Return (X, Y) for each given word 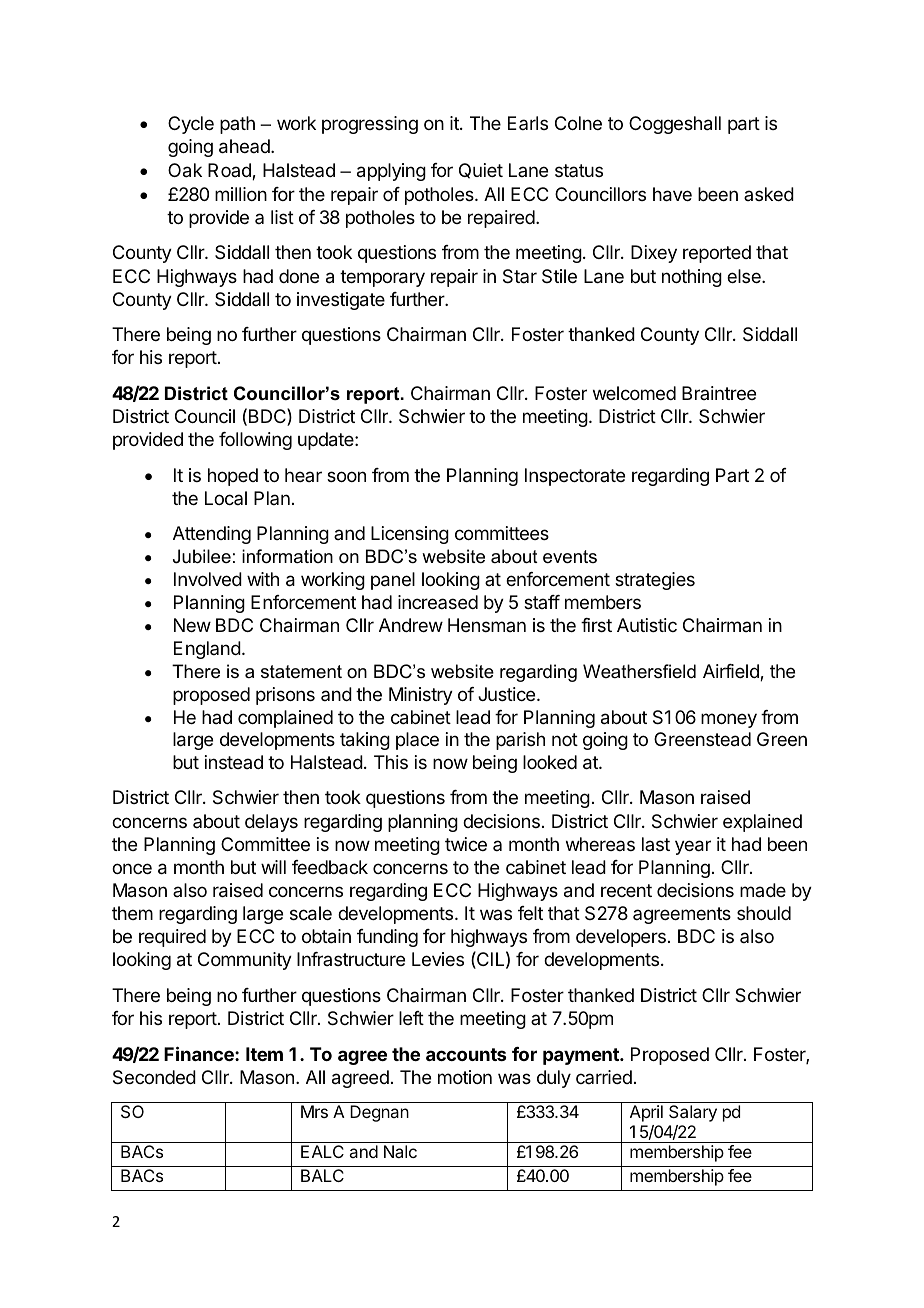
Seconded (154, 1077)
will (273, 867)
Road (230, 171)
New (192, 625)
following (255, 441)
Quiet (481, 171)
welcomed (634, 393)
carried (604, 1077)
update (327, 441)
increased (438, 602)
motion (465, 1077)
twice (466, 844)
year (693, 847)
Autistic (647, 625)
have (672, 194)
